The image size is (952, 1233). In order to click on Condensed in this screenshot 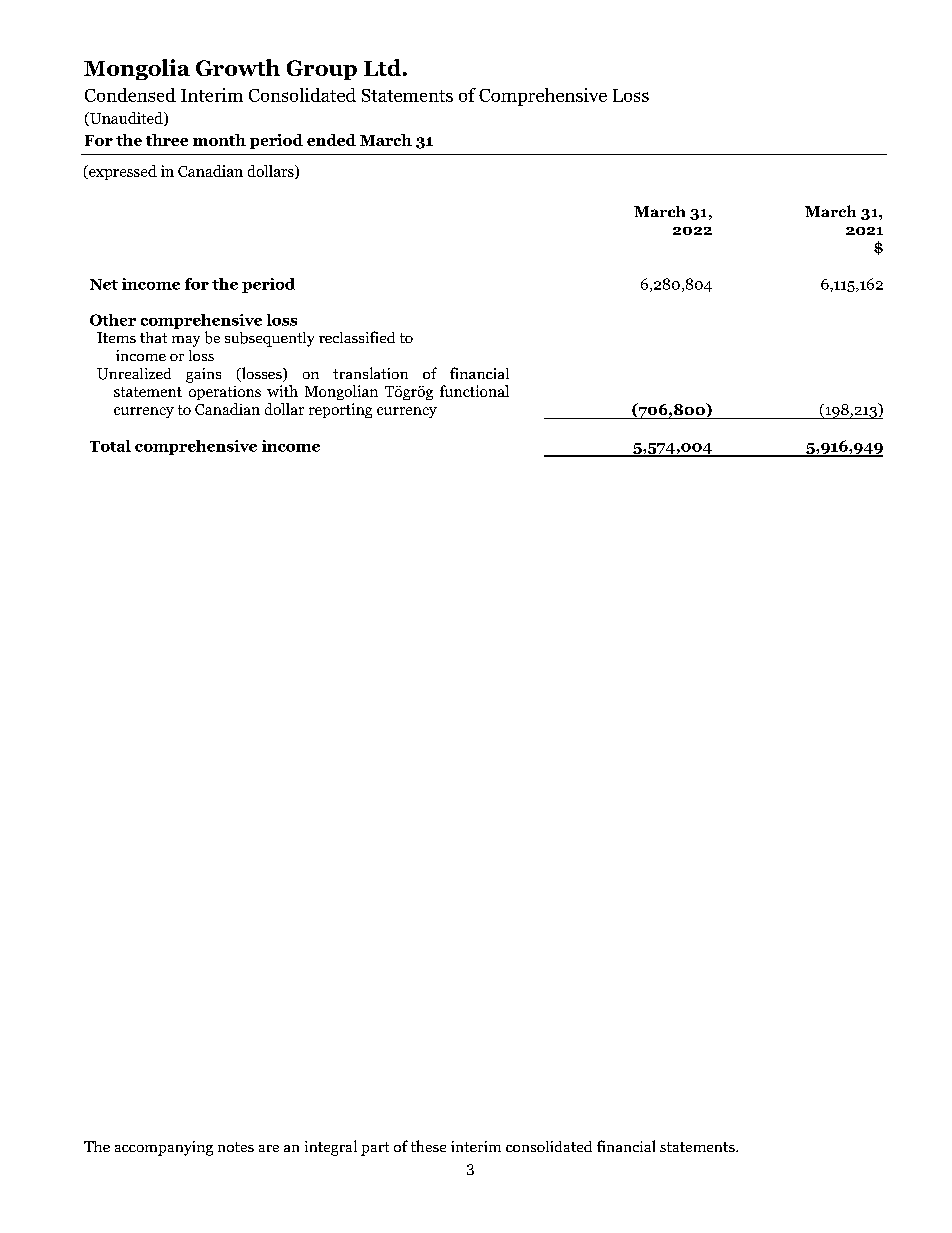, I will do `click(130, 95)`.
